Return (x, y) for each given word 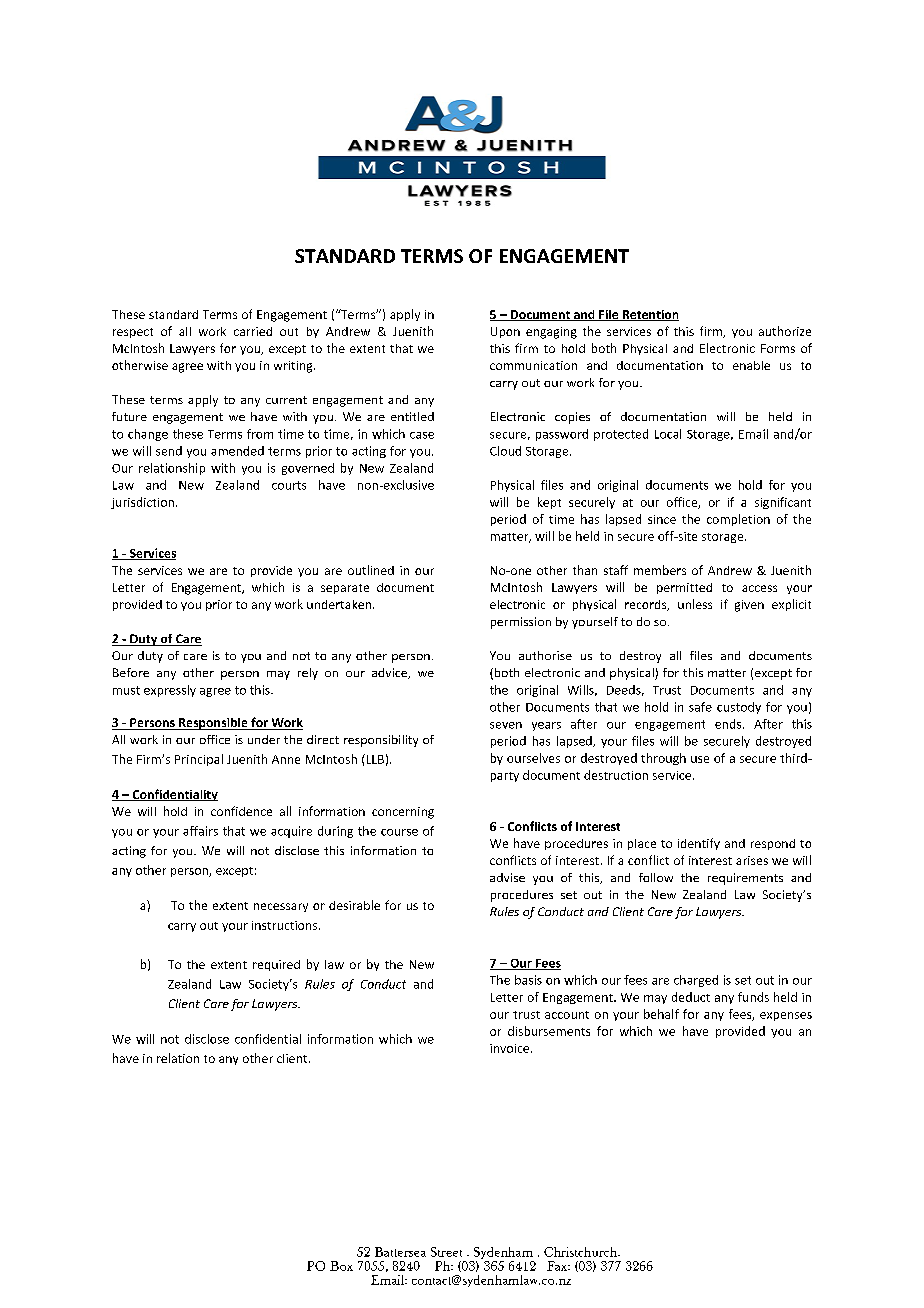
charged (696, 981)
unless (695, 604)
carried (253, 331)
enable (751, 365)
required (276, 965)
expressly (170, 691)
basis (528, 980)
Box (341, 1266)
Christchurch (581, 1252)
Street (446, 1252)
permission (521, 623)
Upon (505, 332)
